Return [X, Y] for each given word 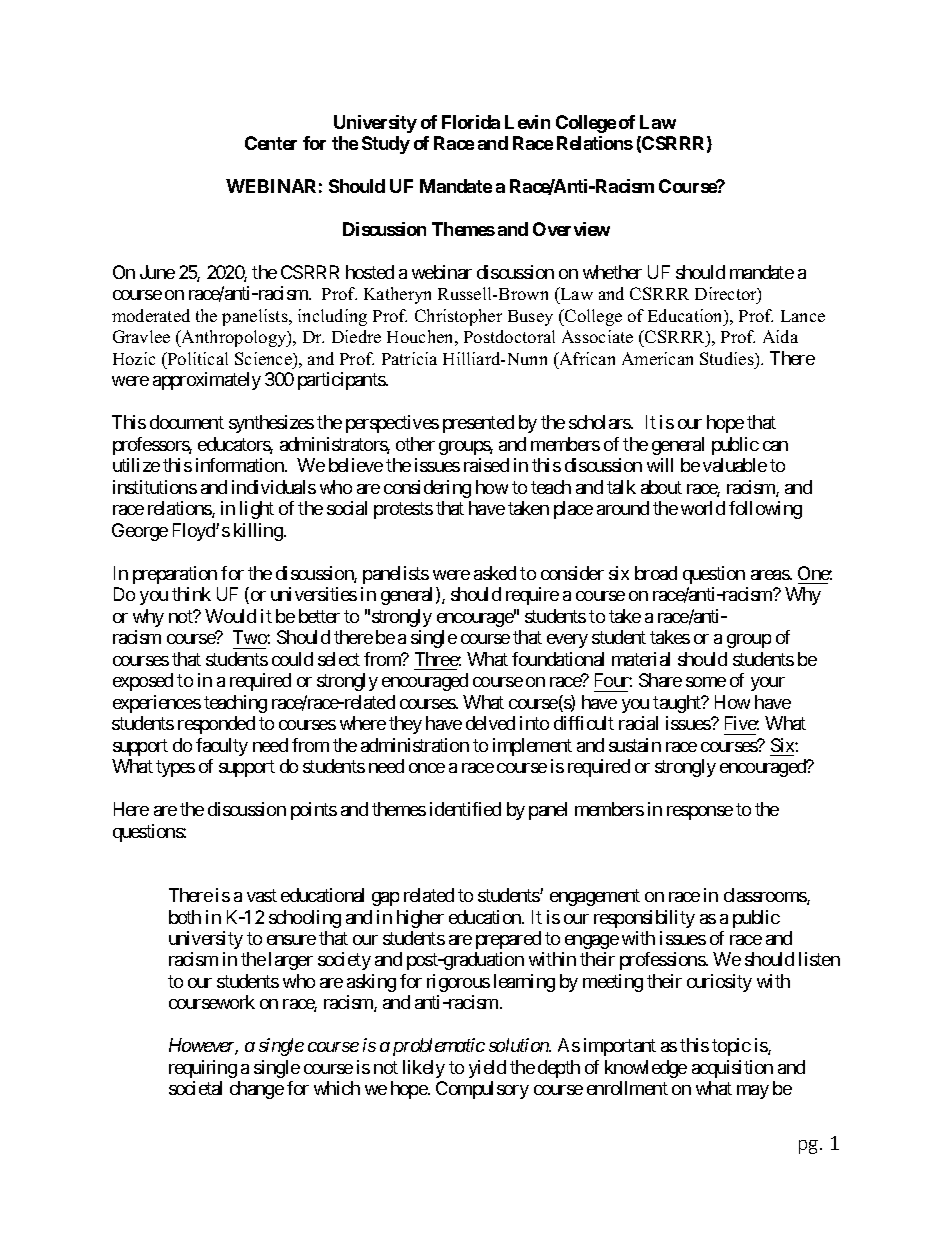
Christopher [458, 317]
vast [262, 895]
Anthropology [234, 338]
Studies [728, 358]
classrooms [766, 896]
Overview [571, 229]
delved [490, 723]
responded [216, 725]
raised [486, 465]
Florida [471, 122]
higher [420, 919]
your [768, 684]
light [257, 510]
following [765, 510]
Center [271, 143]
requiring [203, 1069]
